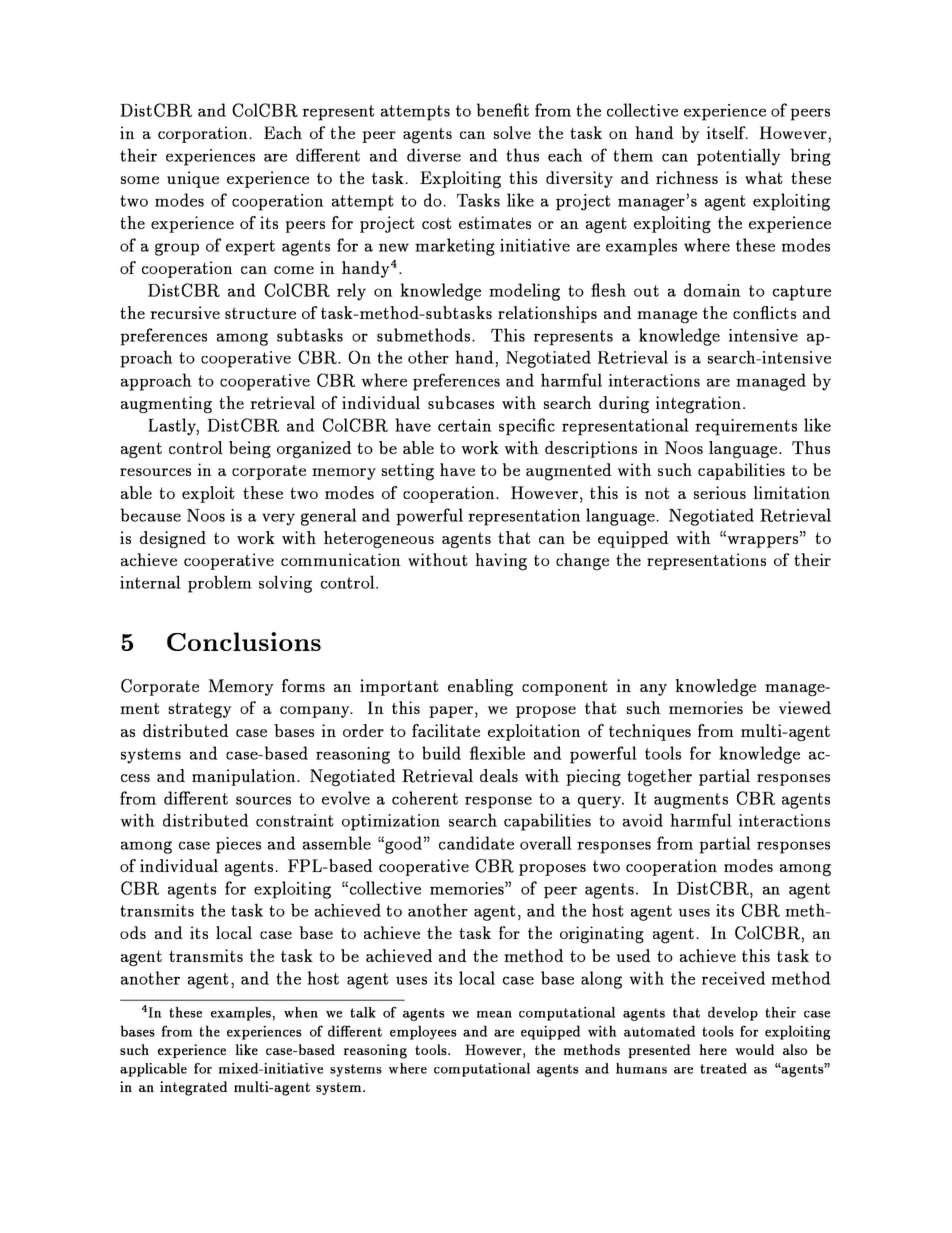 This screenshot has width=952, height=1233. Describe the element at coordinates (193, 179) in the screenshot. I see `unique` at that location.
